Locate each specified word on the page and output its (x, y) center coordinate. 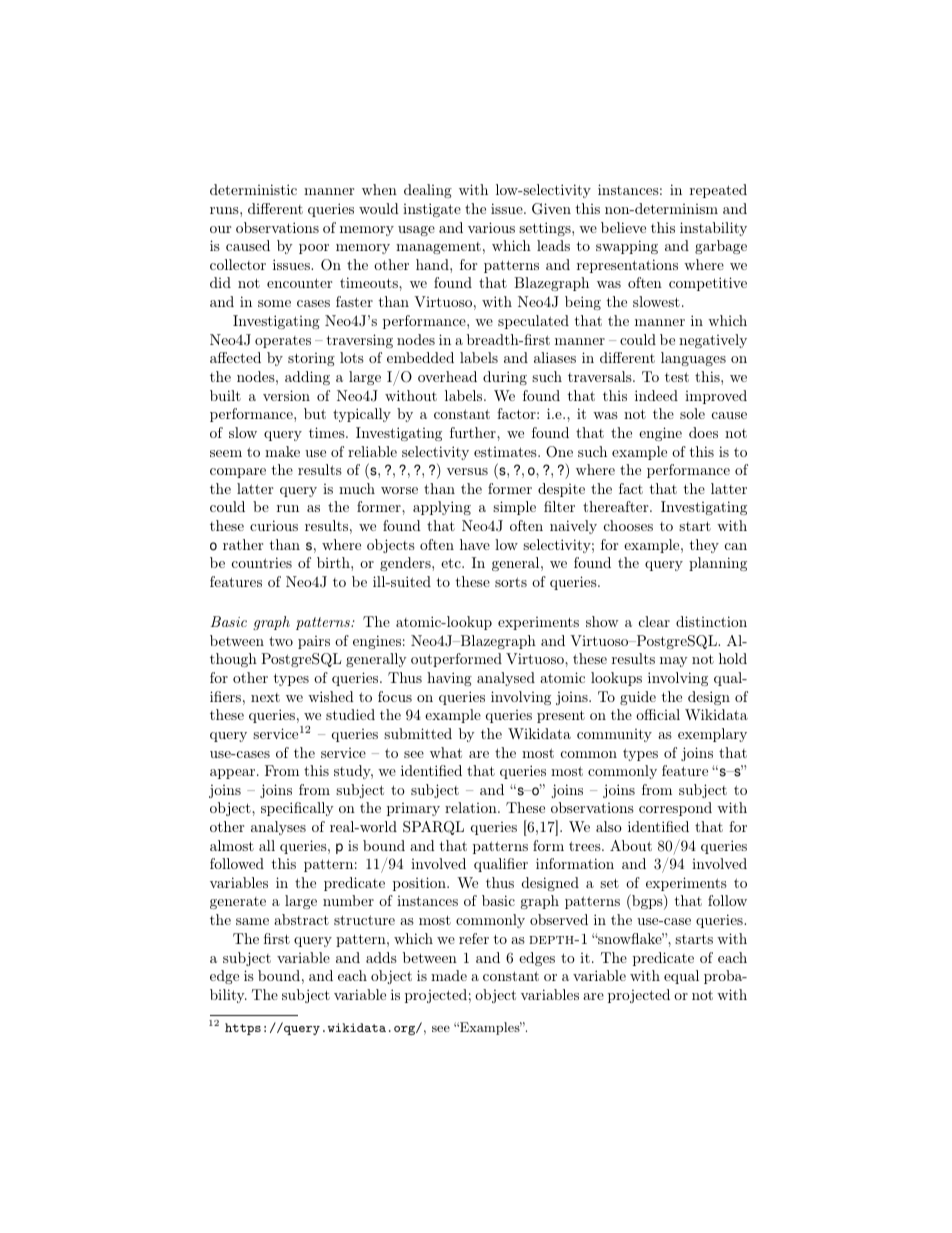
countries (262, 562)
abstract (301, 919)
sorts (511, 582)
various (491, 227)
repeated (718, 191)
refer (474, 938)
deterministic (253, 189)
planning (718, 564)
